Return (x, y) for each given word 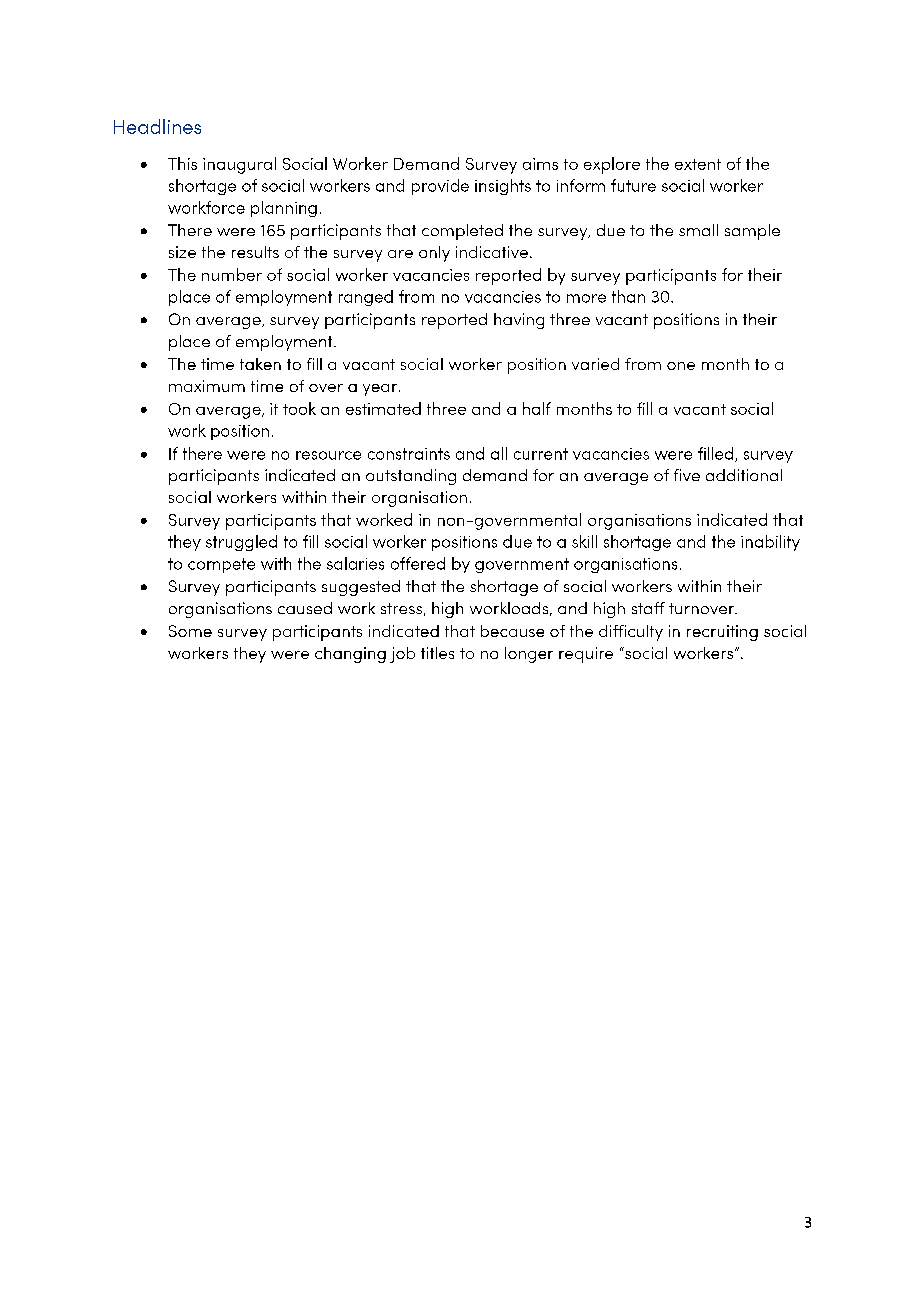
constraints (409, 454)
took (299, 408)
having (519, 321)
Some (190, 631)
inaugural (239, 165)
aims (540, 164)
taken (260, 364)
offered (418, 563)
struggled (241, 543)
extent (698, 164)
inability (770, 543)
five (687, 475)
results (255, 252)
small (698, 230)
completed (462, 232)
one (681, 366)
